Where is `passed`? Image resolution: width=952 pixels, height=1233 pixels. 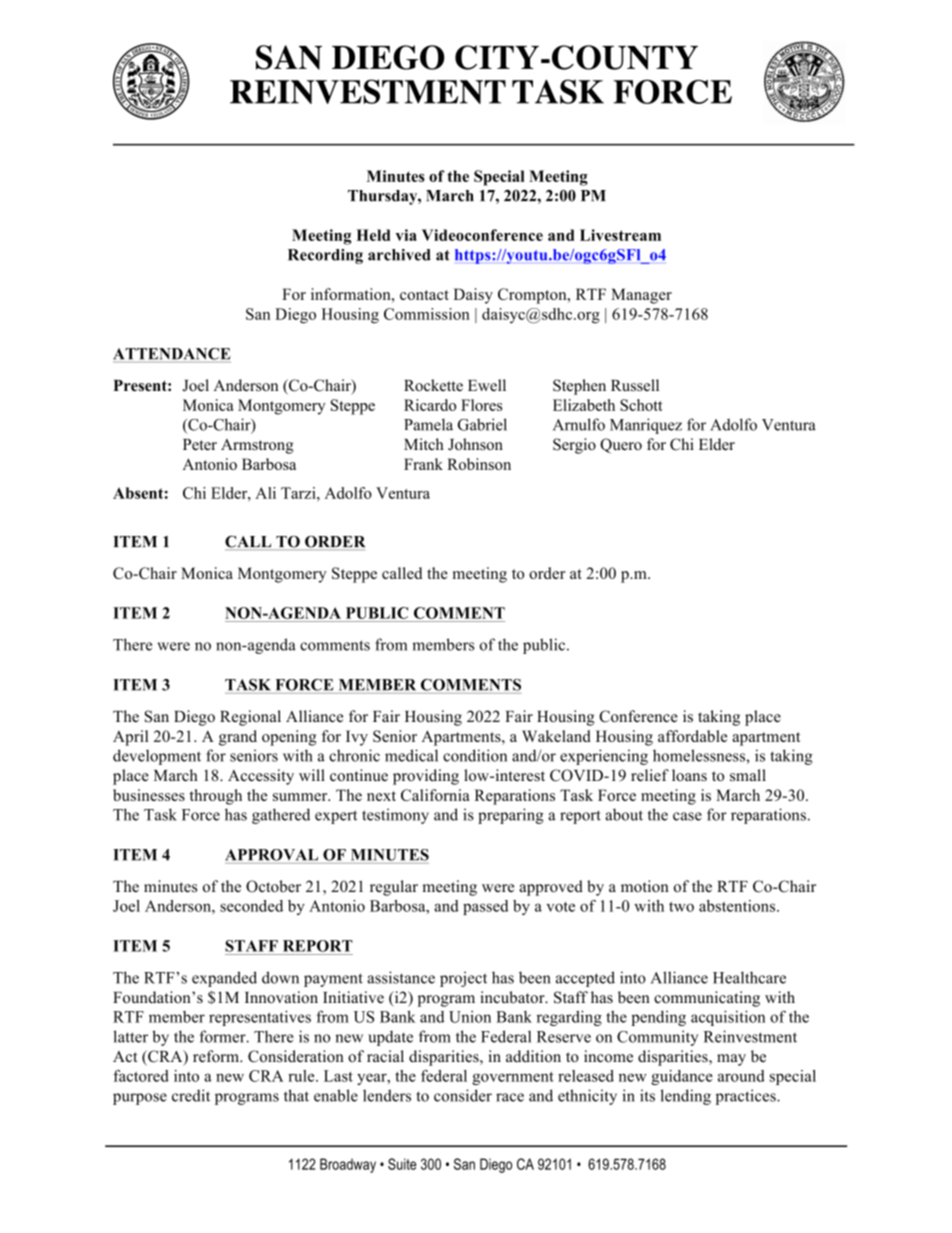
passed is located at coordinates (485, 907).
